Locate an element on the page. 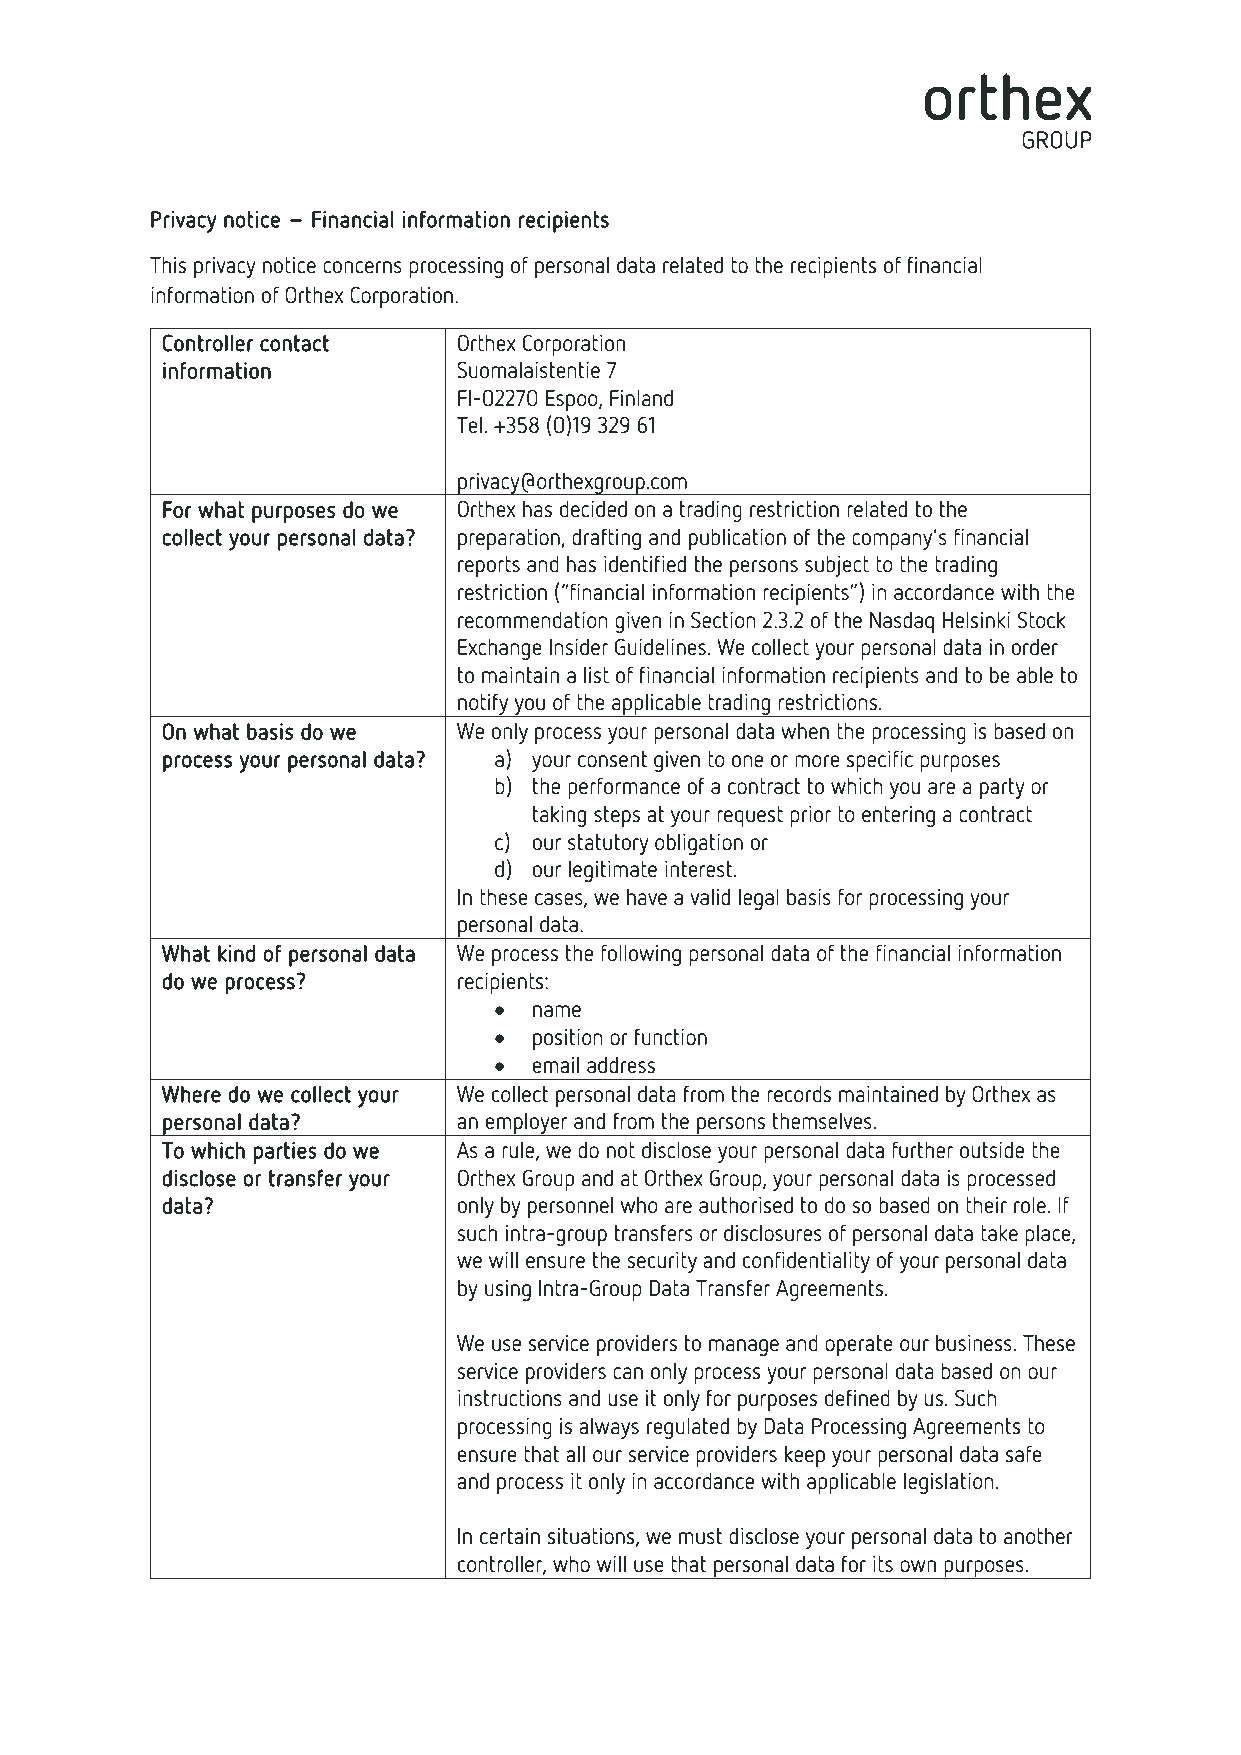  subject is located at coordinates (837, 566).
